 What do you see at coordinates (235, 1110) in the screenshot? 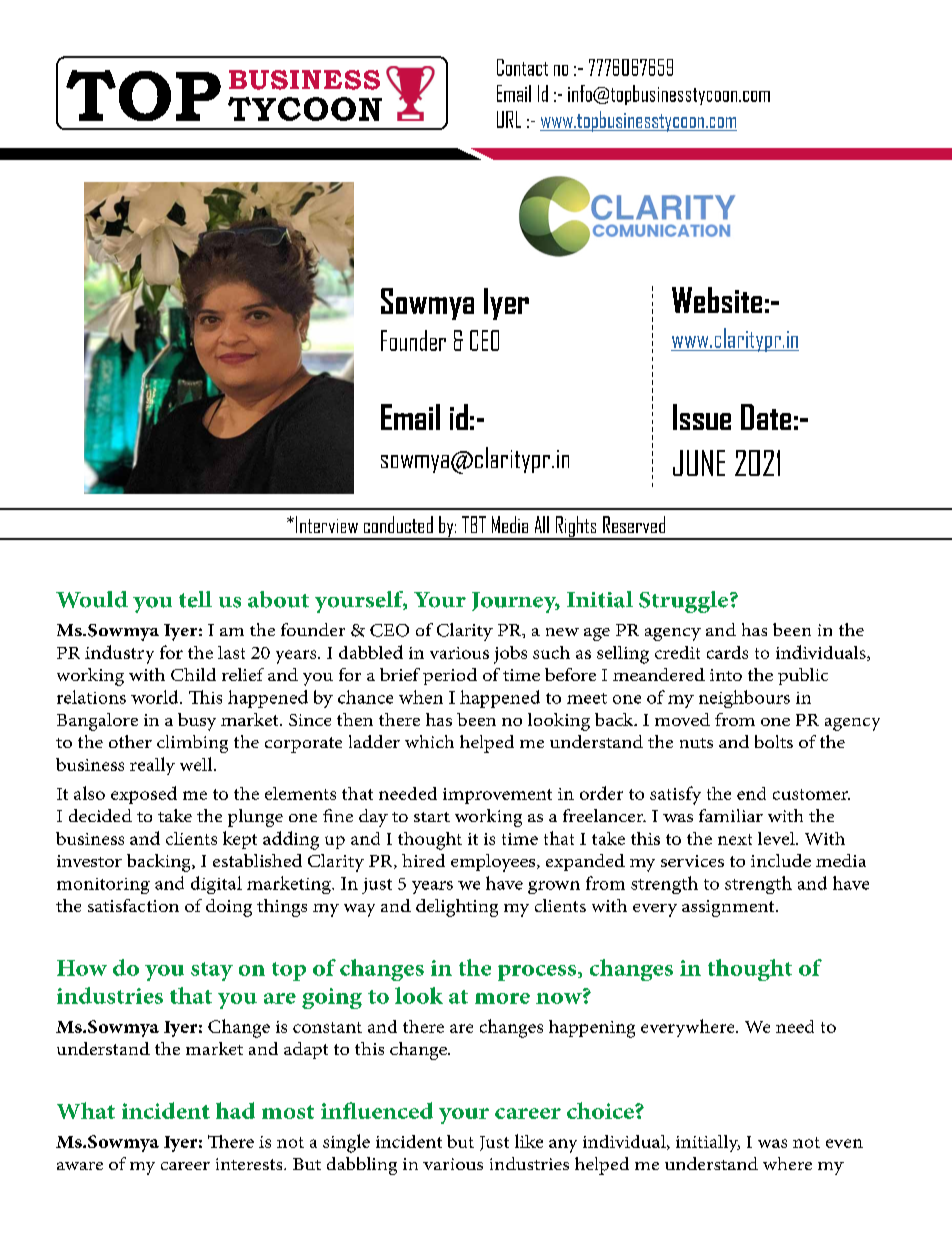
I see `had` at bounding box center [235, 1110].
